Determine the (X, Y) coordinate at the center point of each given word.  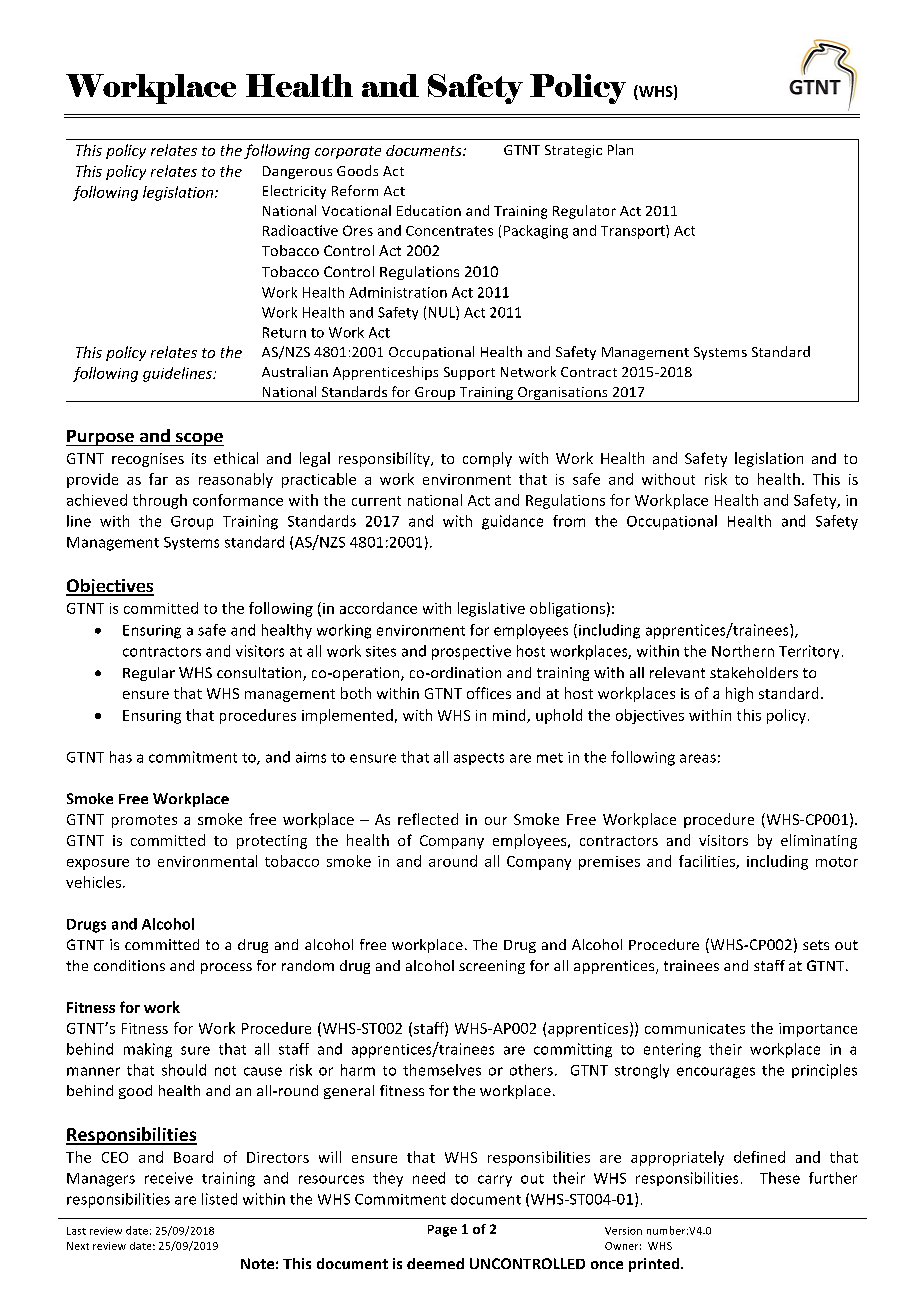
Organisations (562, 394)
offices (489, 693)
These (780, 1178)
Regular (149, 674)
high (739, 694)
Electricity (294, 192)
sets (816, 945)
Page (442, 1231)
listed (219, 1199)
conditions (129, 965)
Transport (634, 232)
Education (429, 210)
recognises (148, 460)
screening (492, 967)
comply (487, 459)
